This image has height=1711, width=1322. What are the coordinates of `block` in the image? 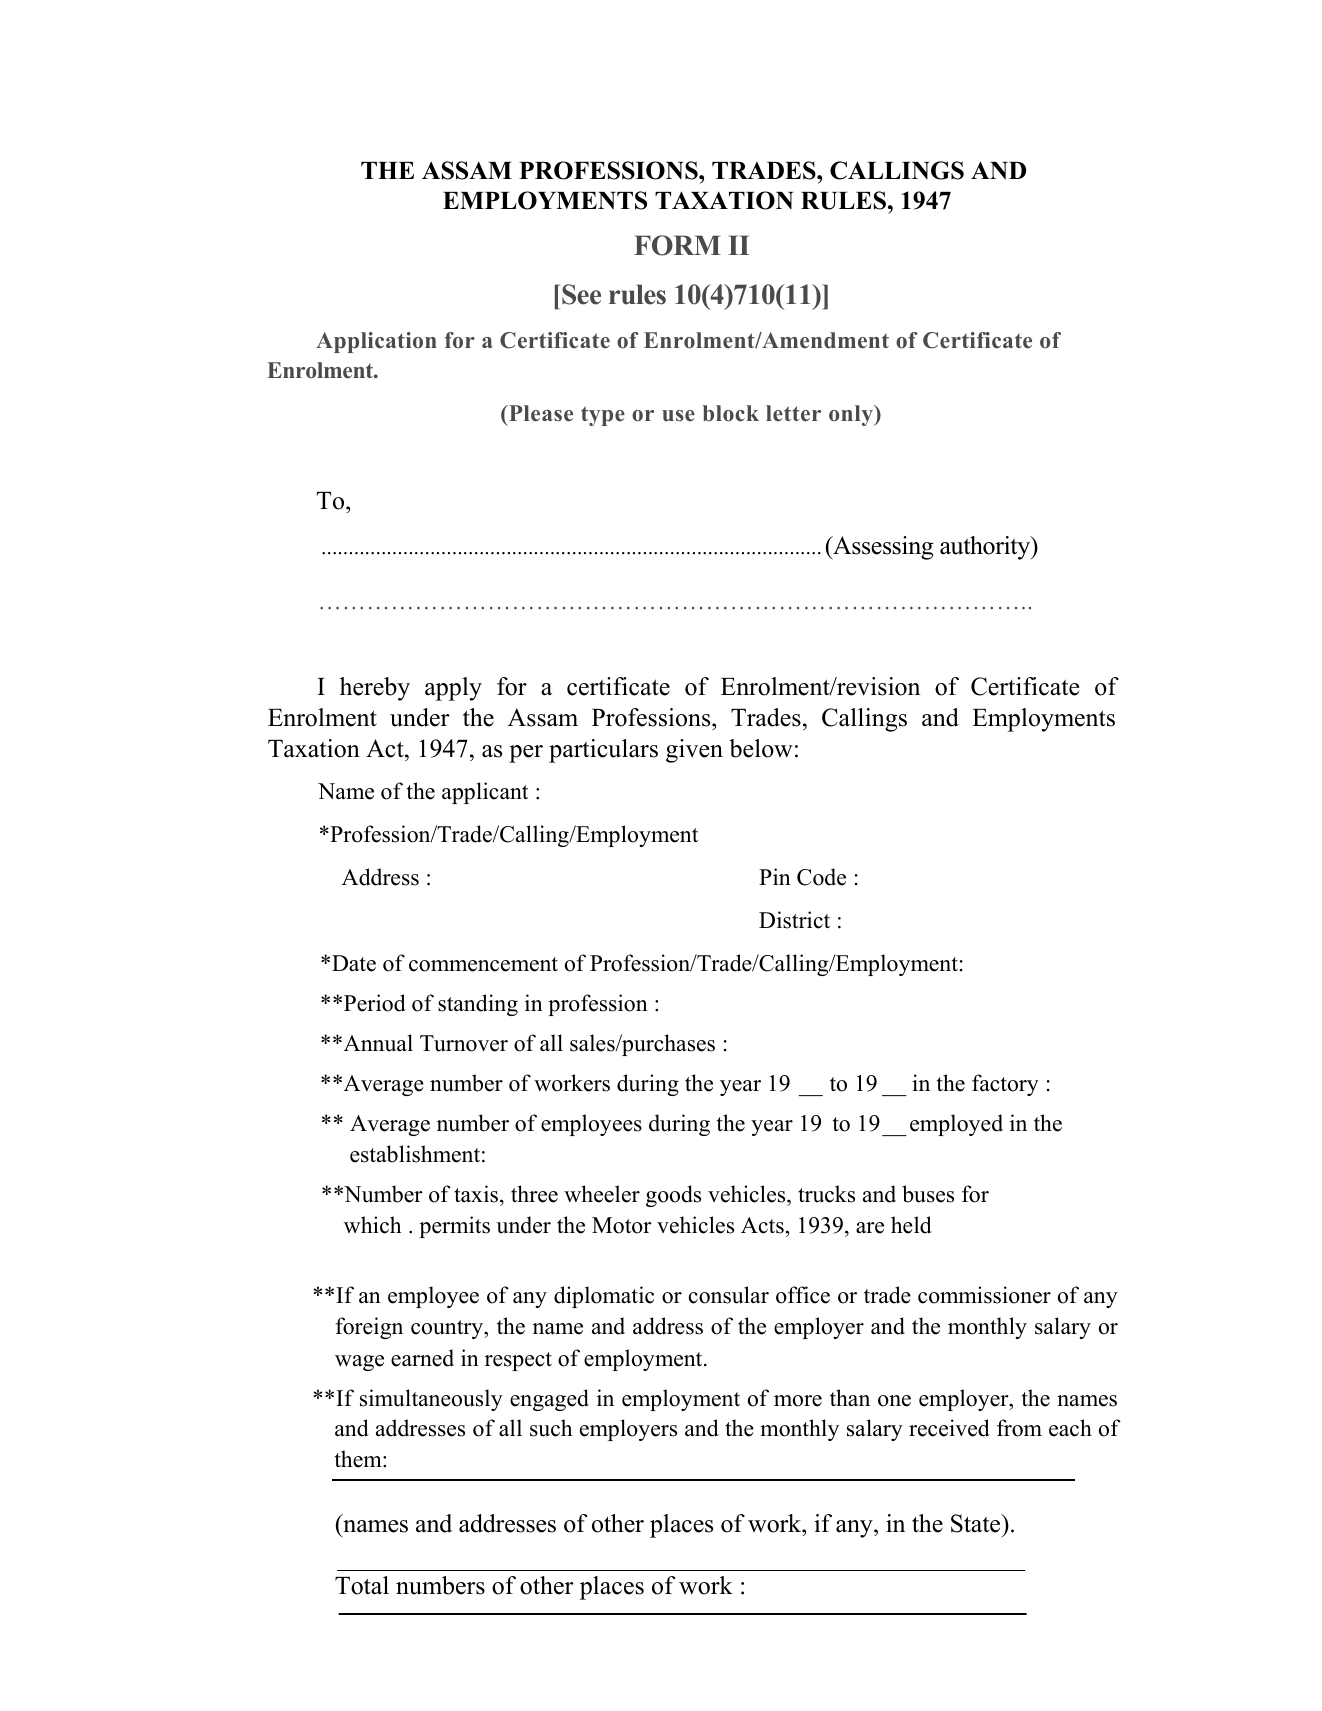 It's located at (731, 413).
